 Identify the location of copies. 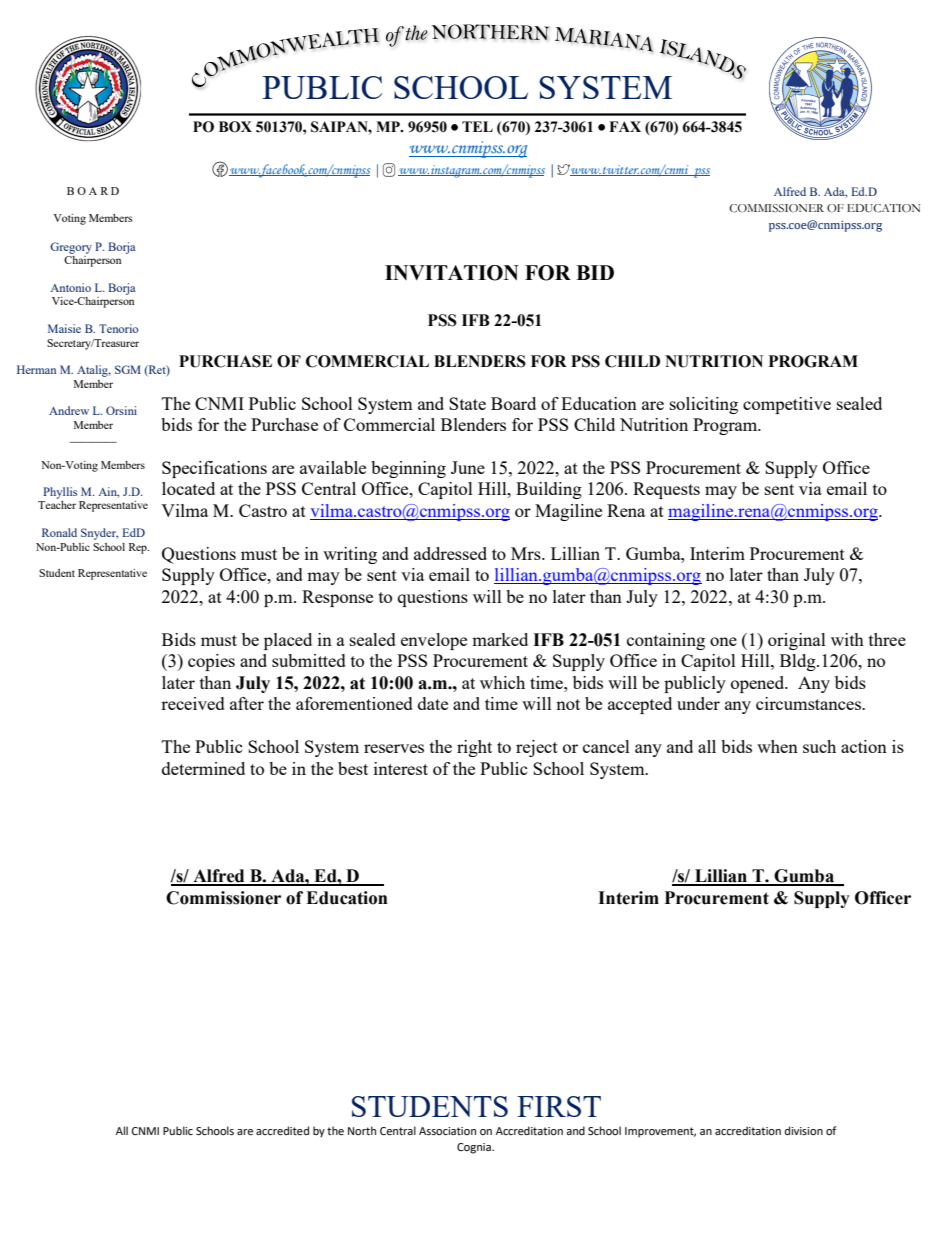
(211, 662).
